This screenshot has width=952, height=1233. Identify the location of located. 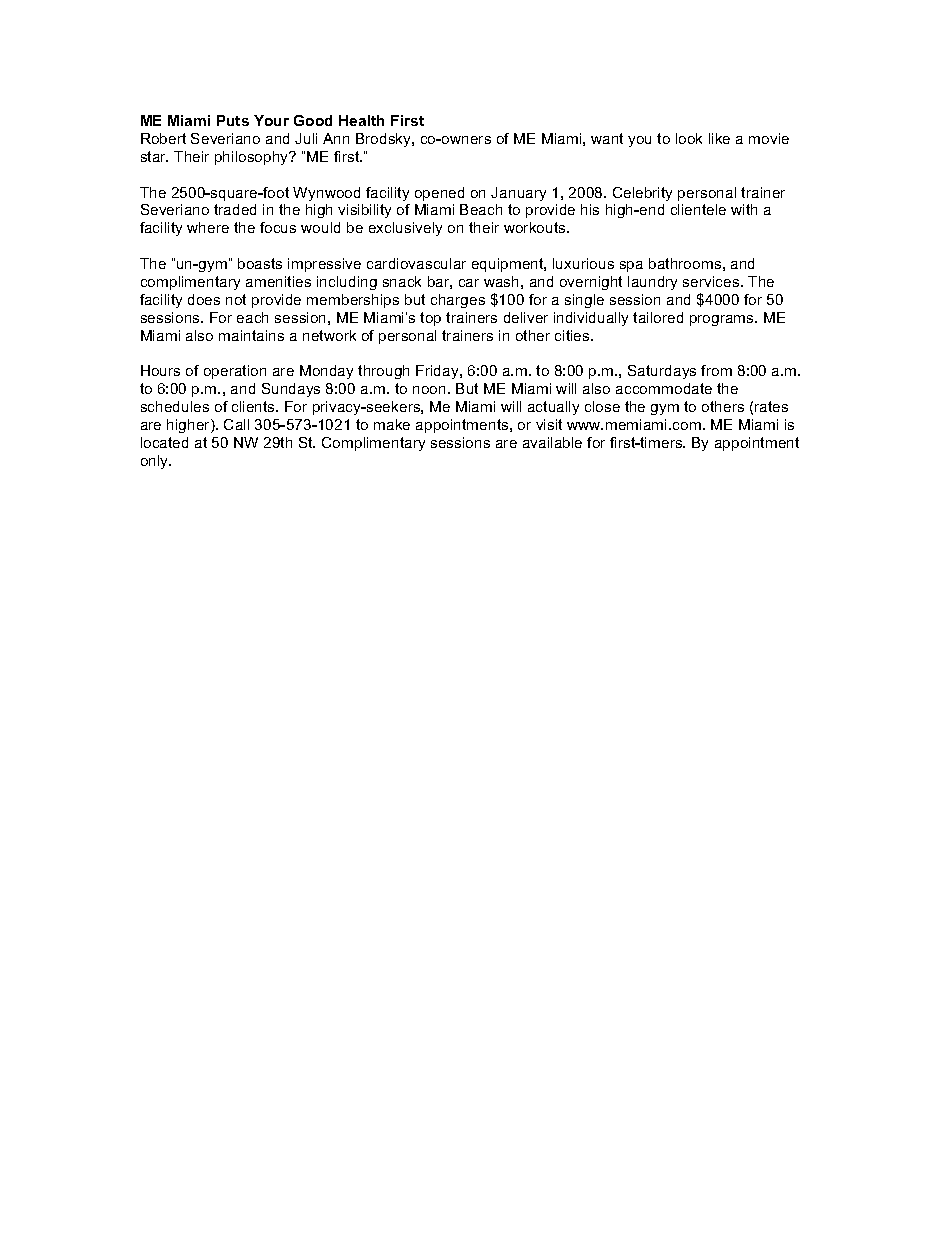
(164, 442).
